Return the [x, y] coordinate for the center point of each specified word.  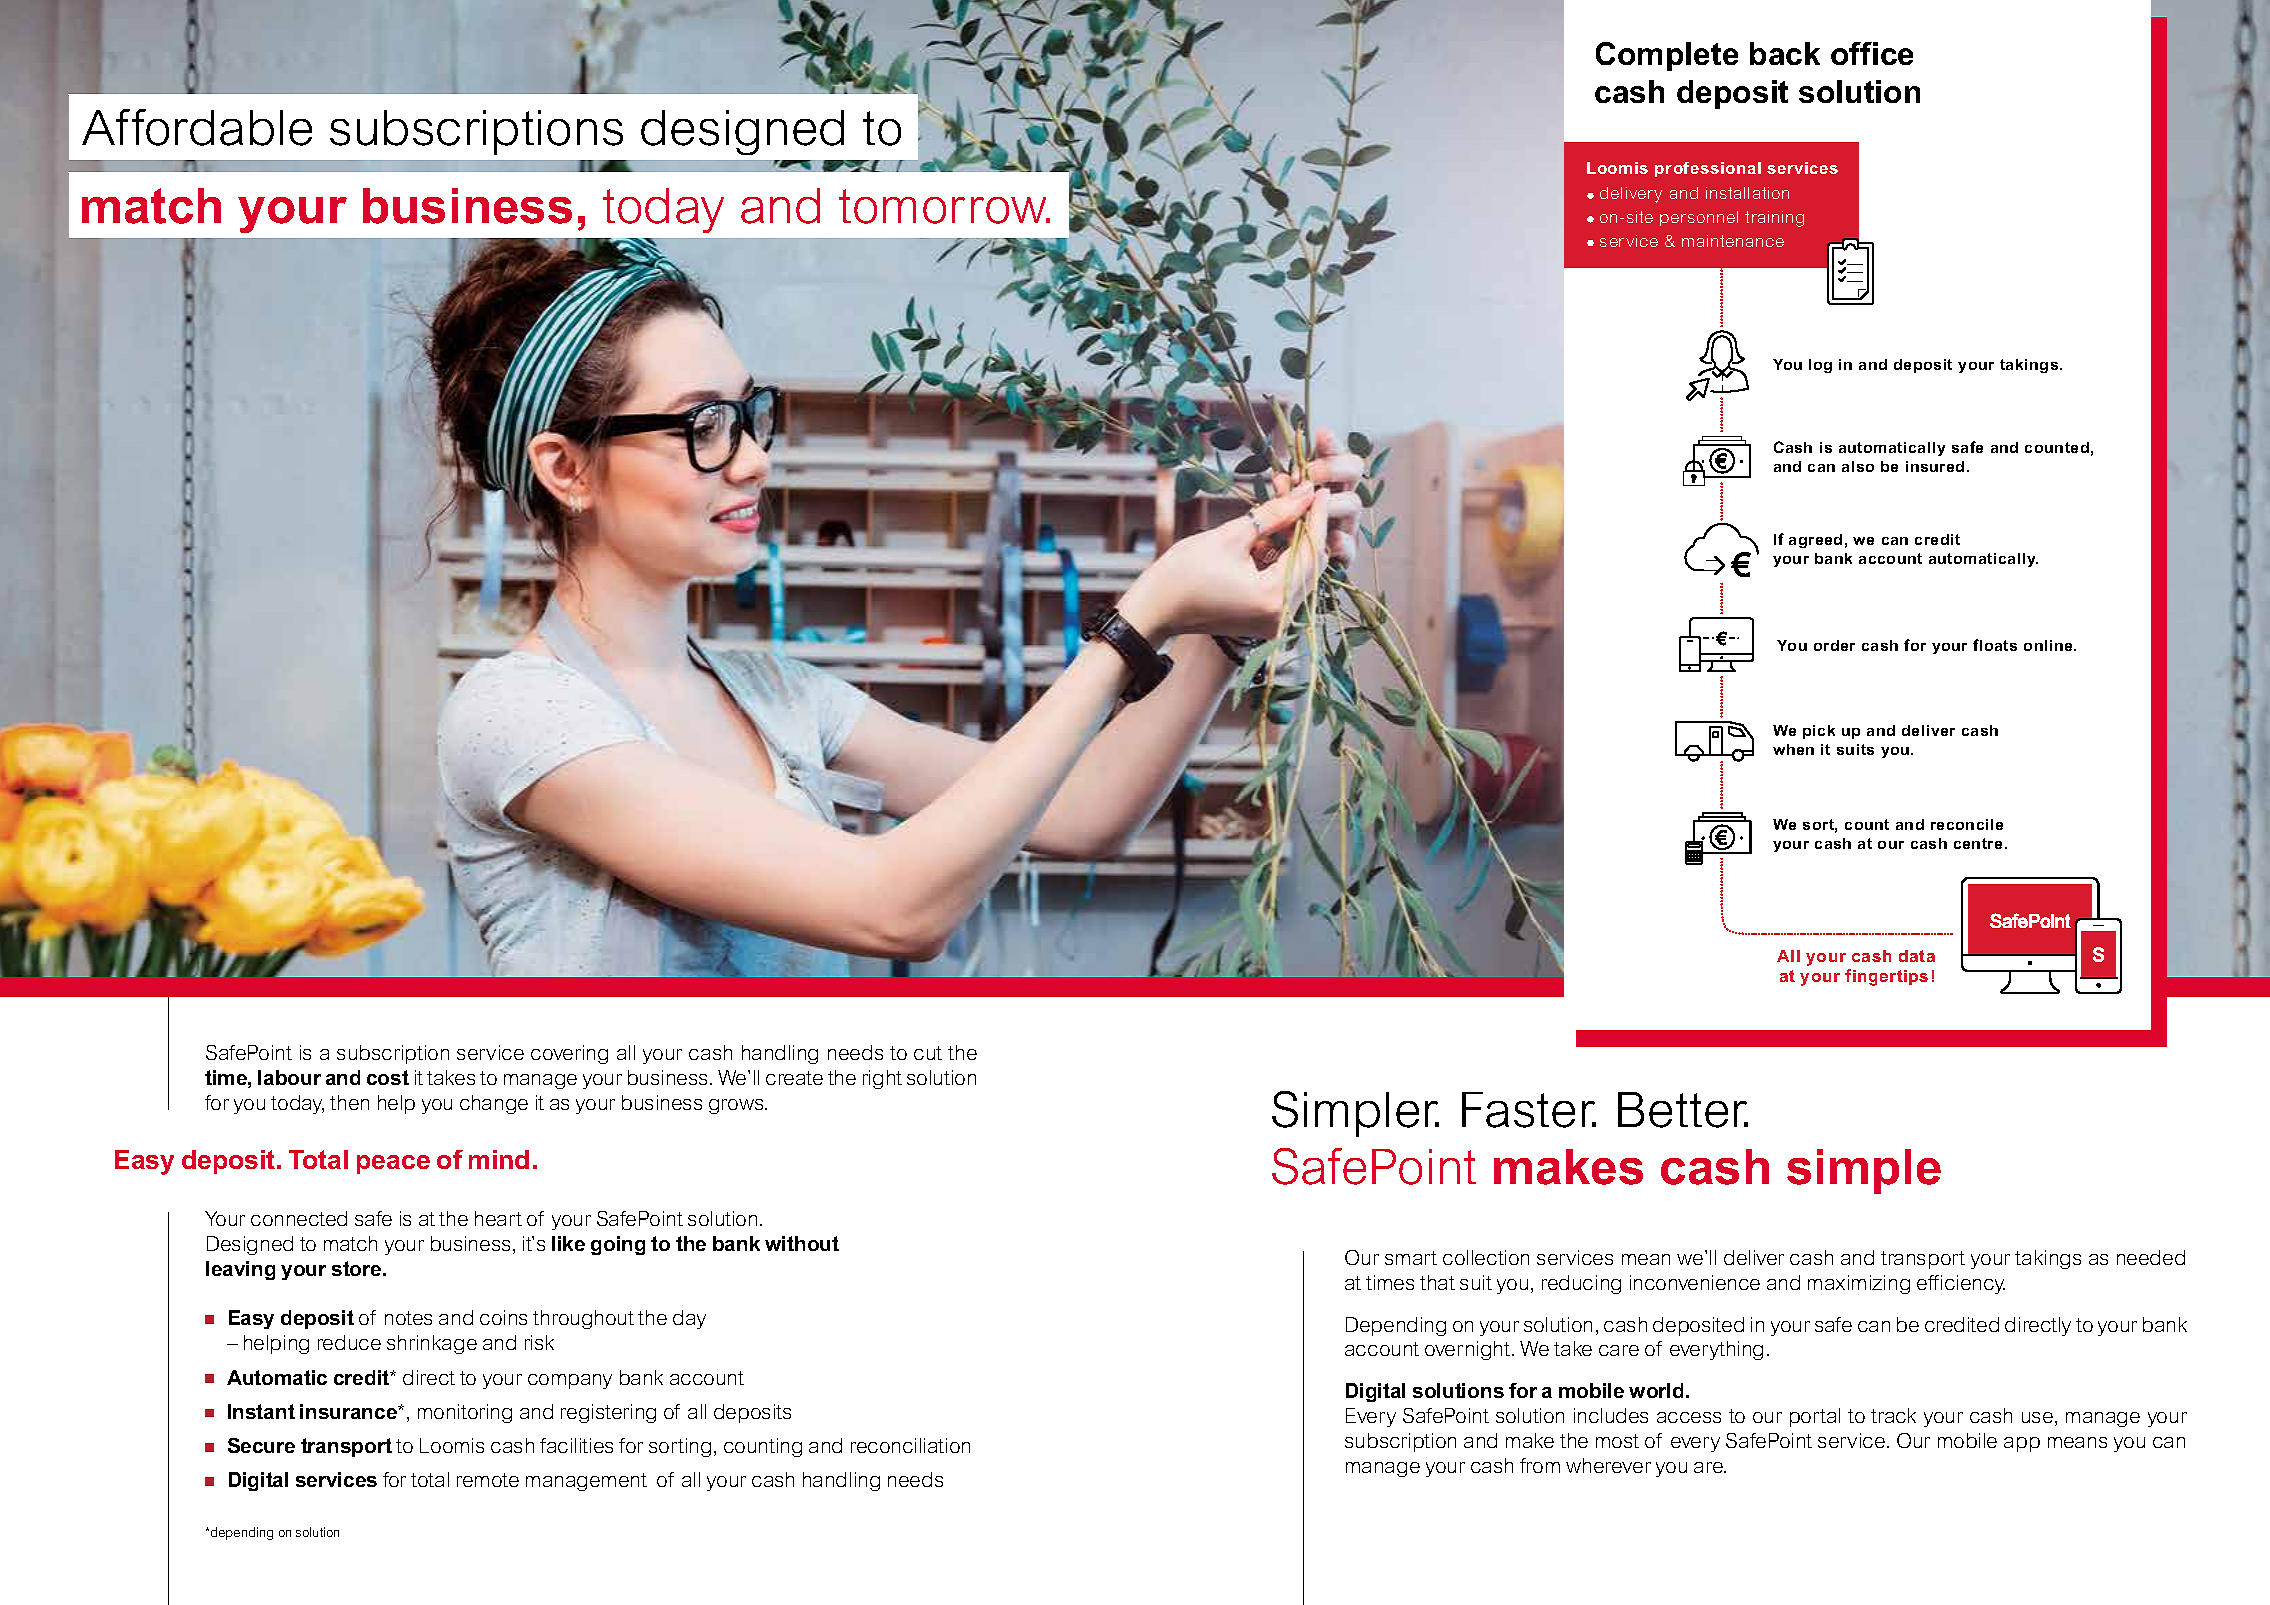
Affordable [197, 127]
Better [1683, 1110]
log [1820, 366]
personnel [1699, 218]
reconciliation [910, 1445]
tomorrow [944, 206]
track [1893, 1415]
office [1872, 53]
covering [569, 1054]
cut [928, 1053]
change [494, 1104]
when [1793, 749]
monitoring [465, 1413]
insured [1935, 466]
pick [1819, 732]
